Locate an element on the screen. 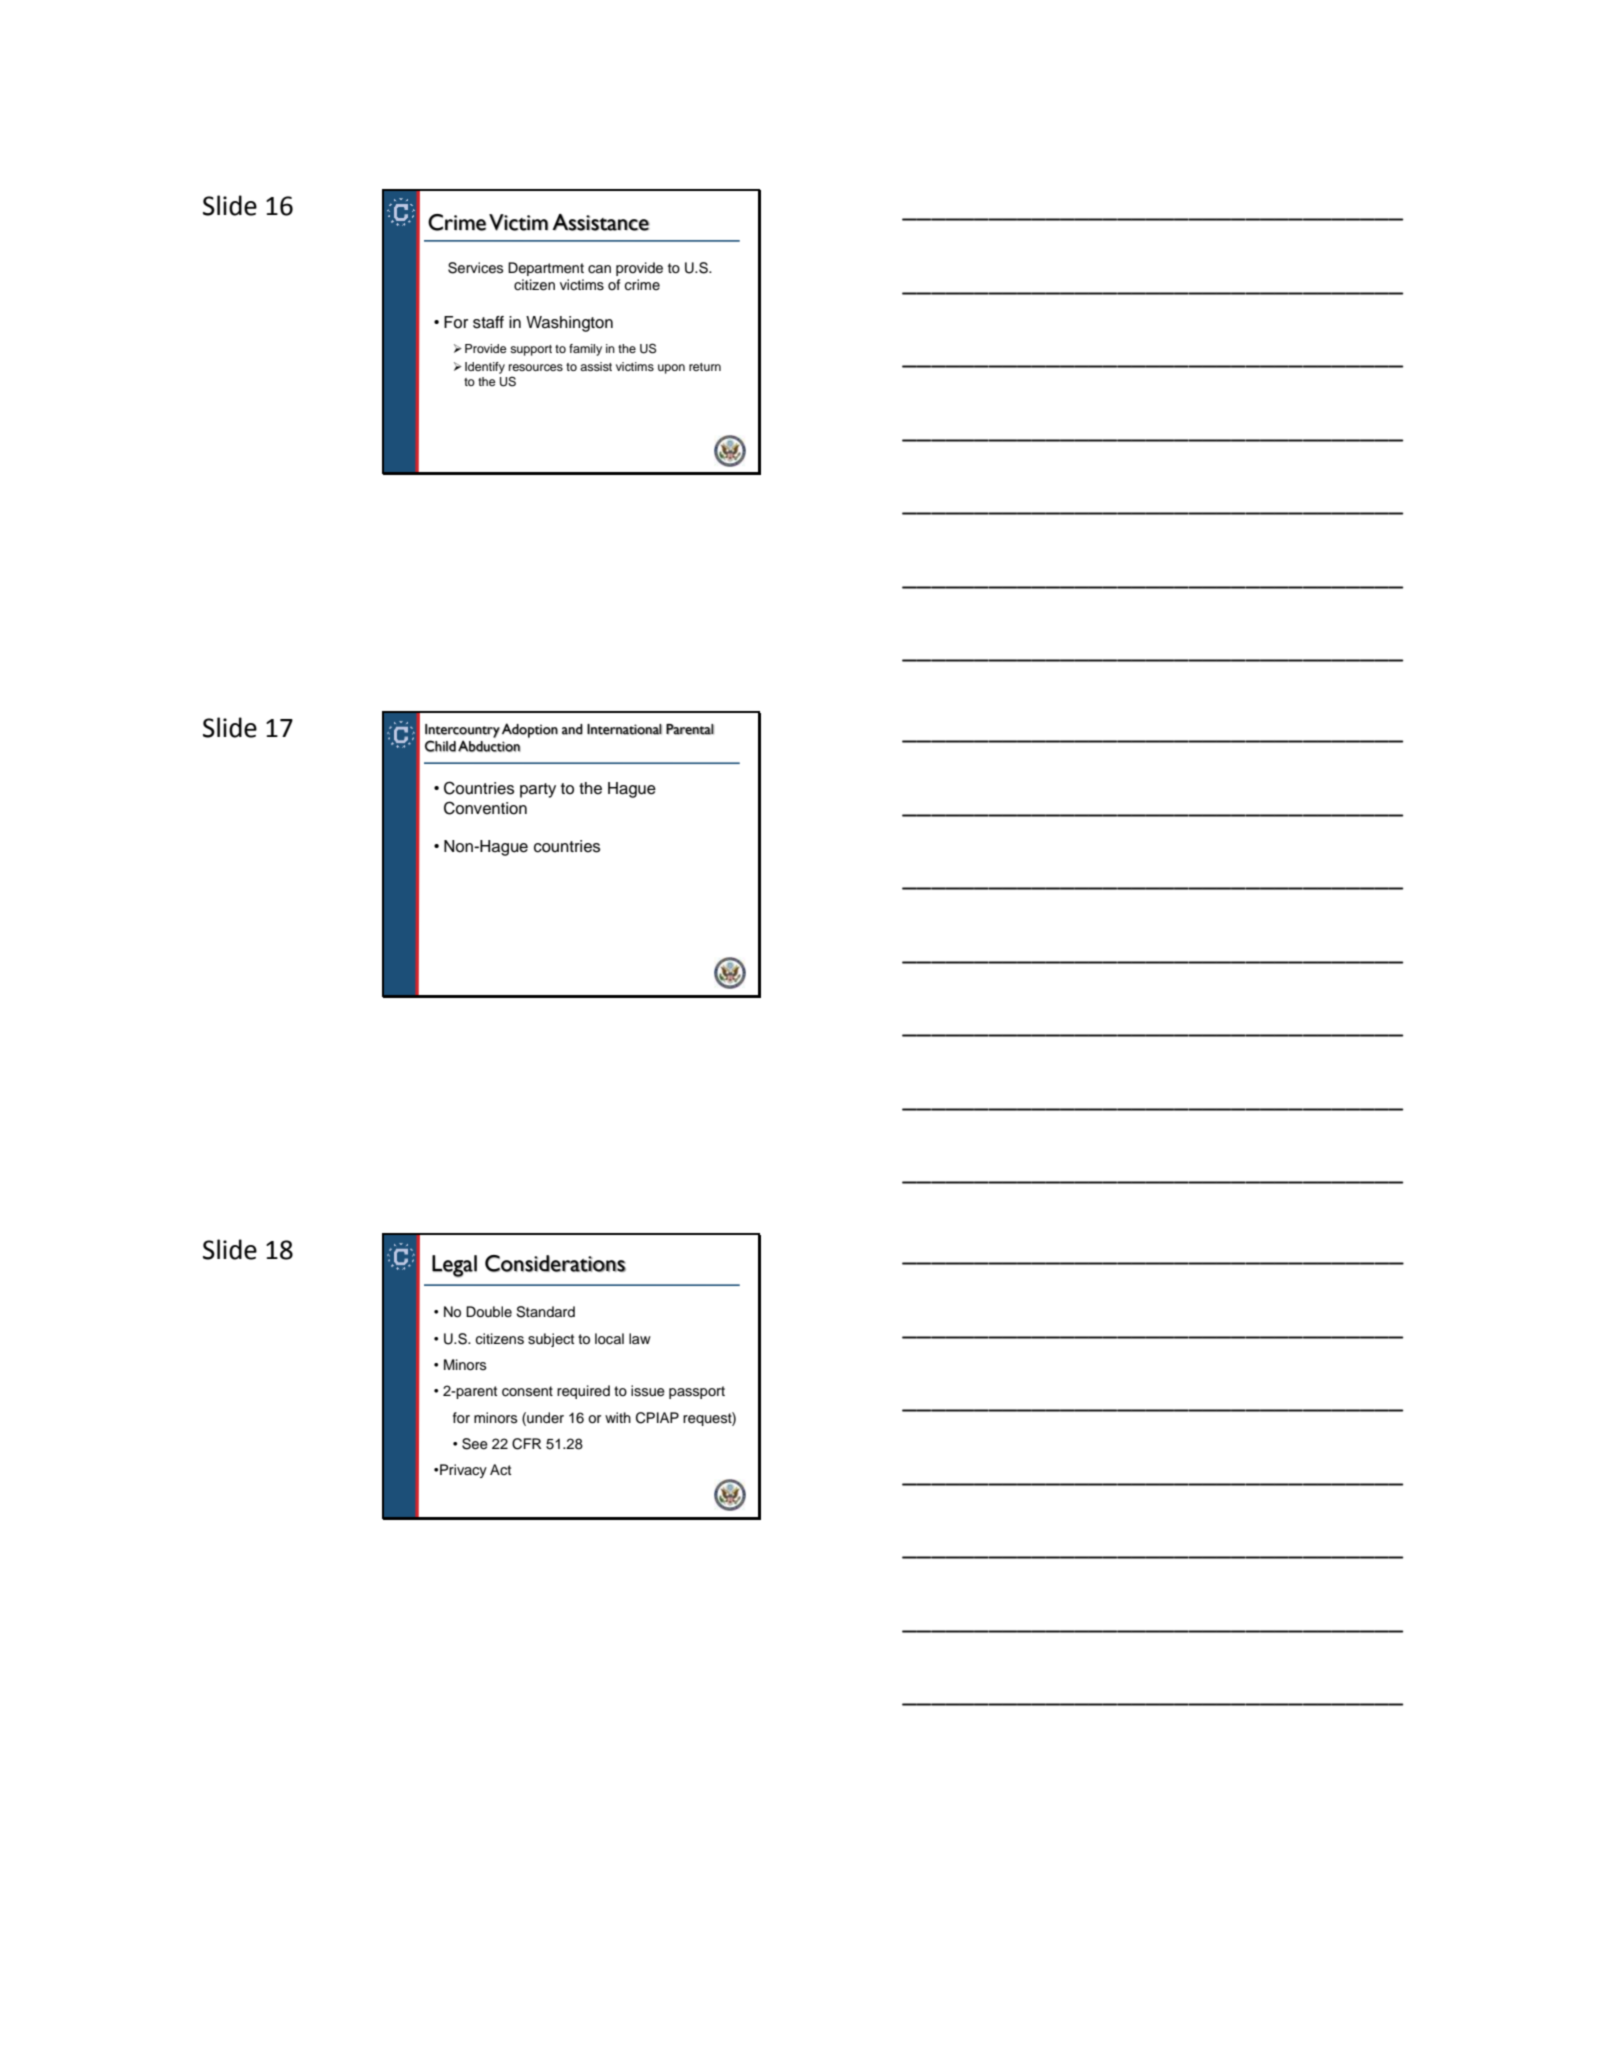 The height and width of the screenshot is (2068, 1598). party is located at coordinates (538, 790).
